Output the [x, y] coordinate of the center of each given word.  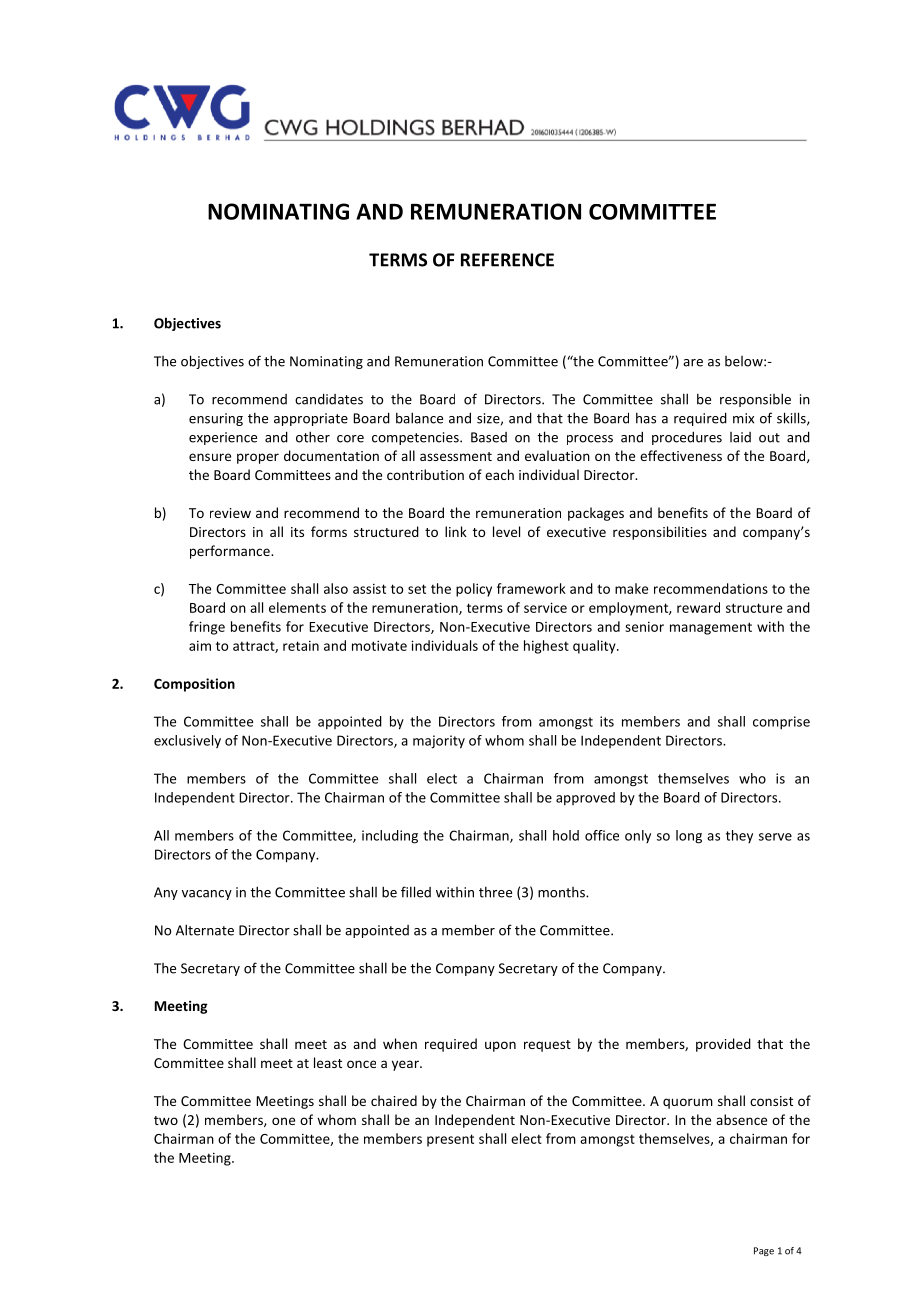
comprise [781, 723]
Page [764, 1251]
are [693, 363]
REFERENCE [507, 260]
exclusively [187, 741]
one [283, 1121]
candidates [329, 399]
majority [439, 742]
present [450, 1140]
